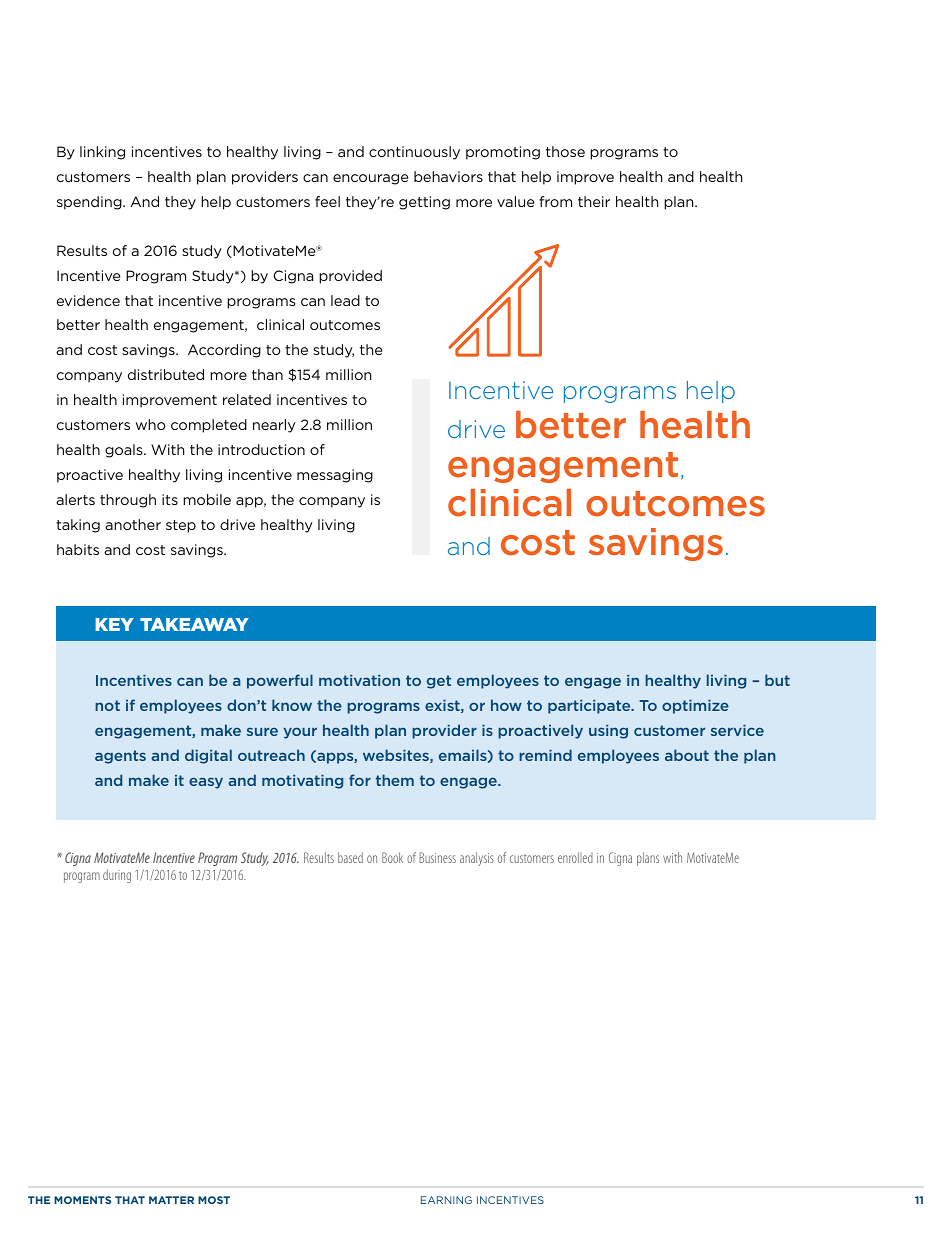 This screenshot has width=952, height=1233. Describe the element at coordinates (392, 857) in the screenshot. I see `Book` at that location.
